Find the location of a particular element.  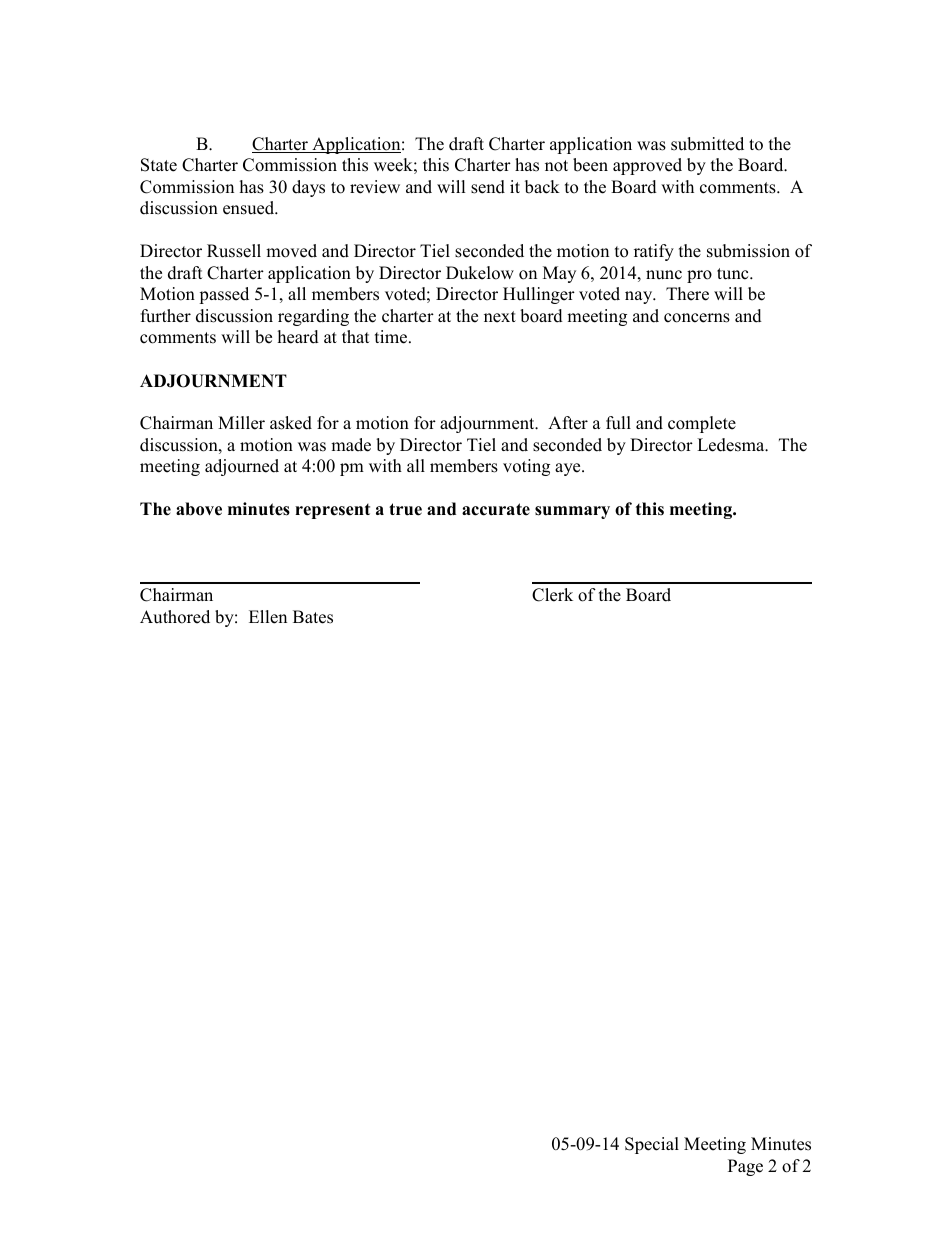

approved is located at coordinates (647, 166).
